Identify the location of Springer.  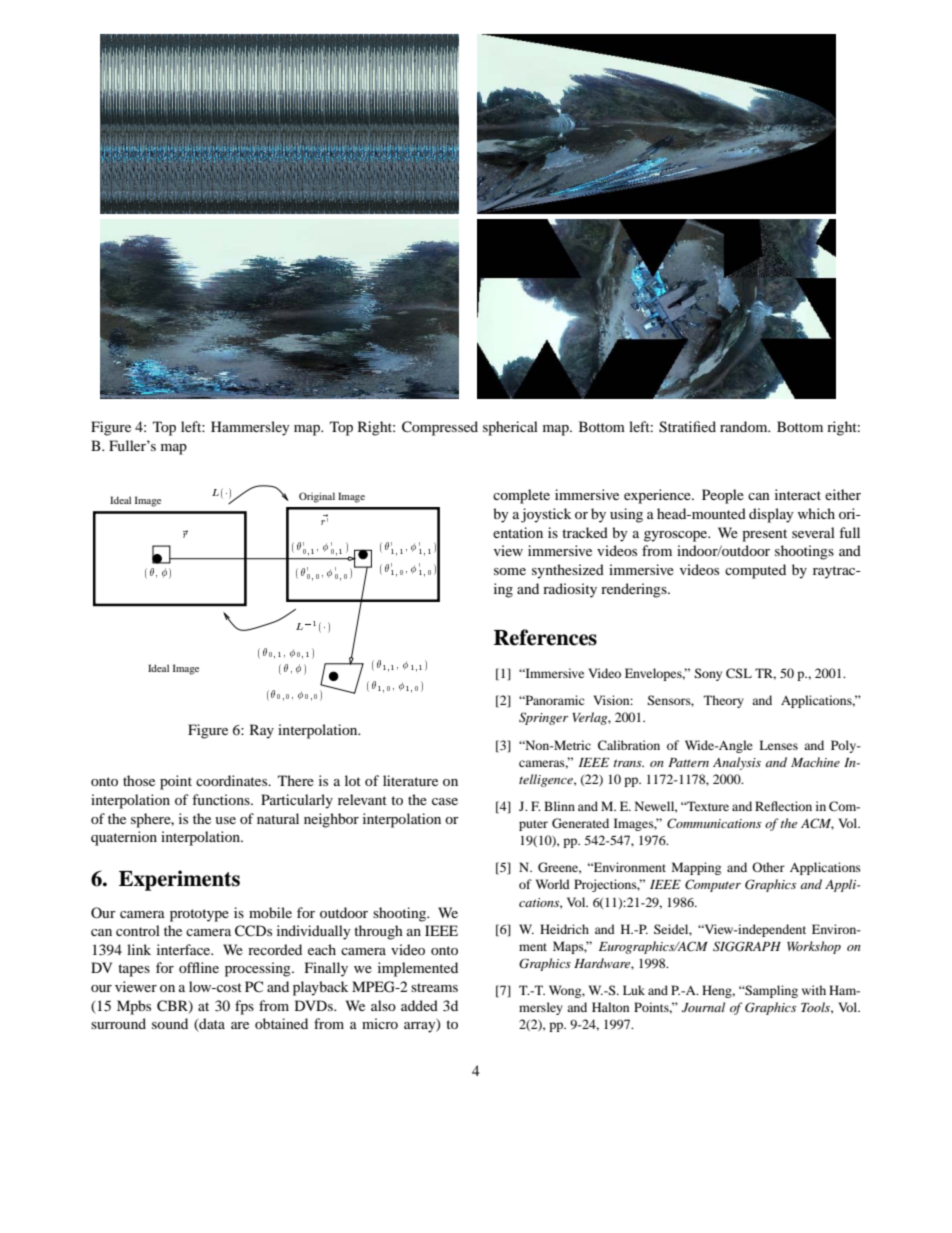
(543, 718).
